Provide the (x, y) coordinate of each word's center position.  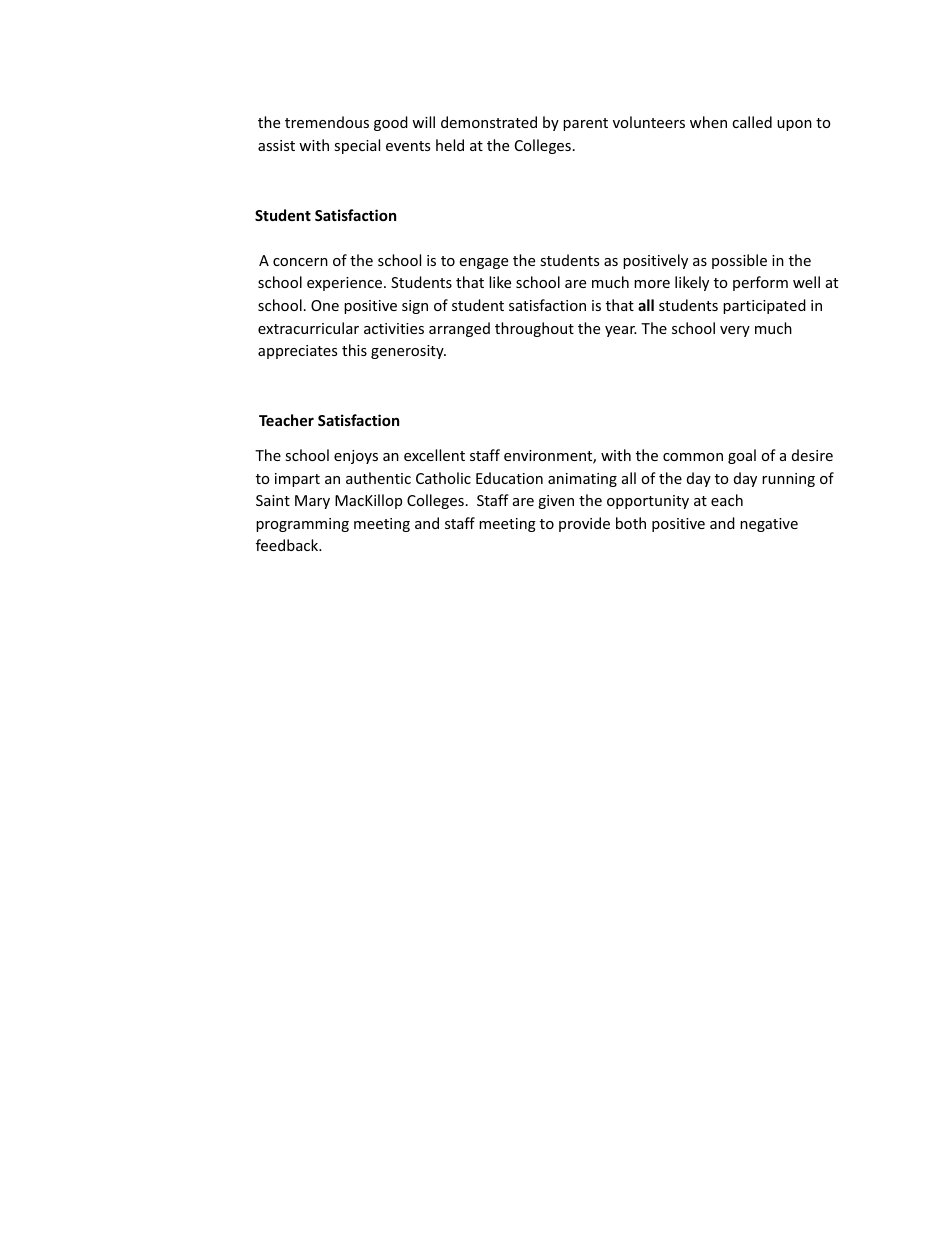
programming (302, 525)
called (752, 122)
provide (584, 524)
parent (585, 124)
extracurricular (308, 328)
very (735, 331)
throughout (534, 329)
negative (769, 525)
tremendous (327, 122)
